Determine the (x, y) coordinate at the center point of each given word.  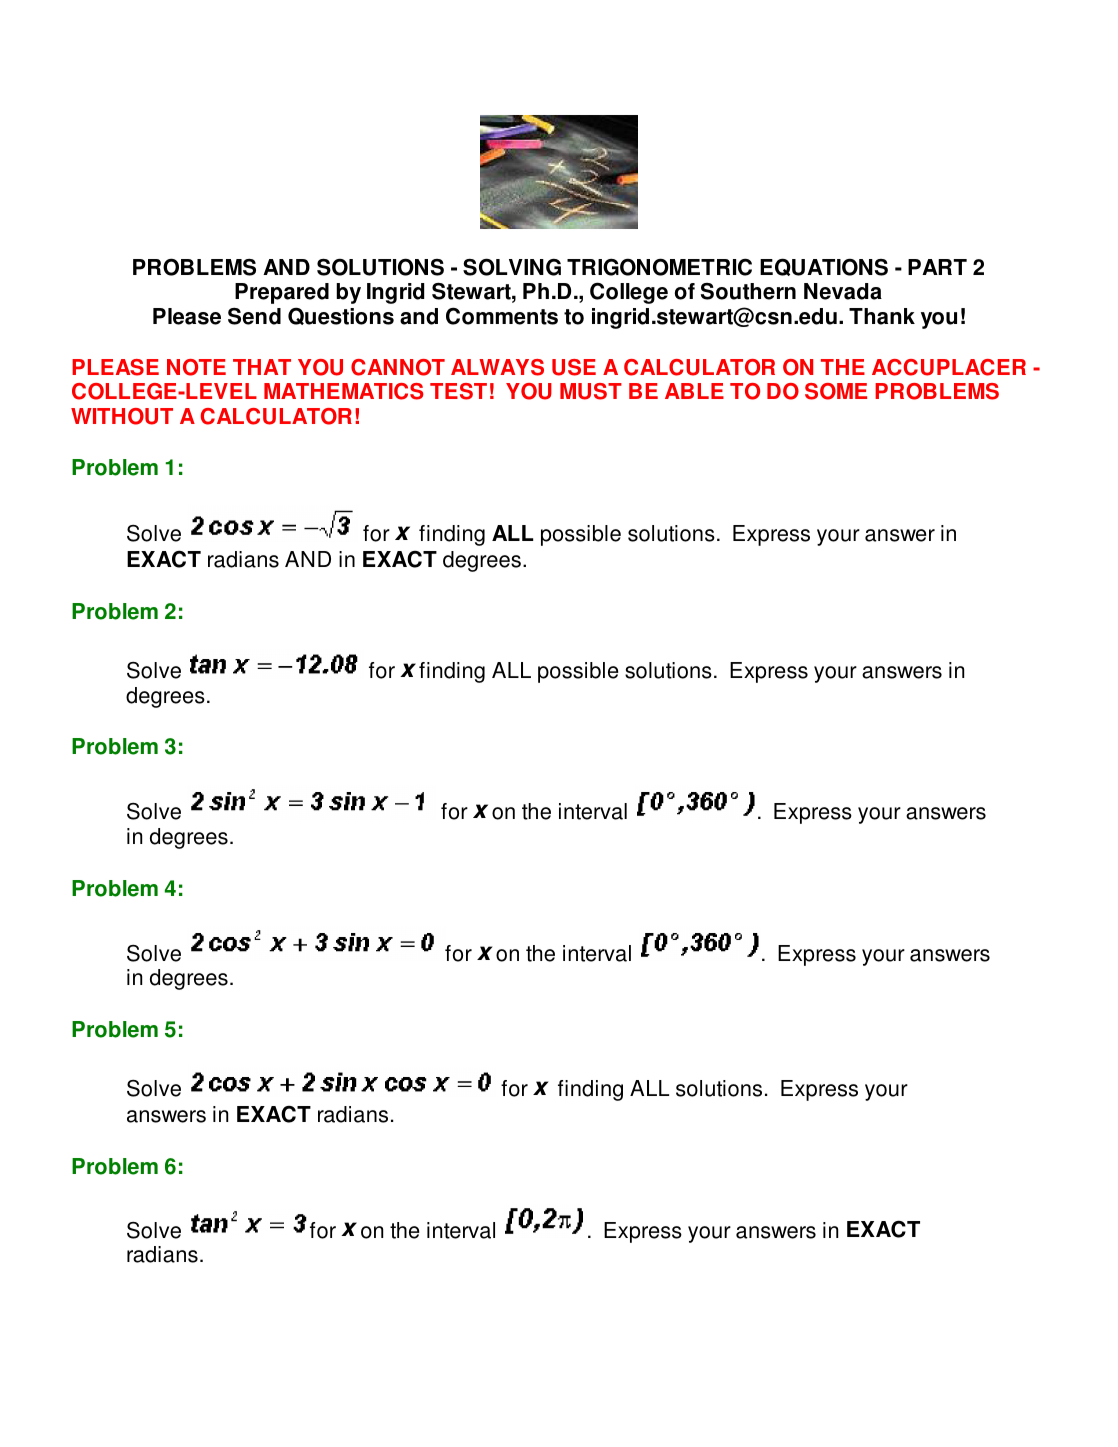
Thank (882, 316)
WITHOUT (122, 416)
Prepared (282, 293)
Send (254, 316)
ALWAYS (497, 367)
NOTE (196, 367)
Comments (502, 316)
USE (574, 367)
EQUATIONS (824, 267)
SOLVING (512, 267)
